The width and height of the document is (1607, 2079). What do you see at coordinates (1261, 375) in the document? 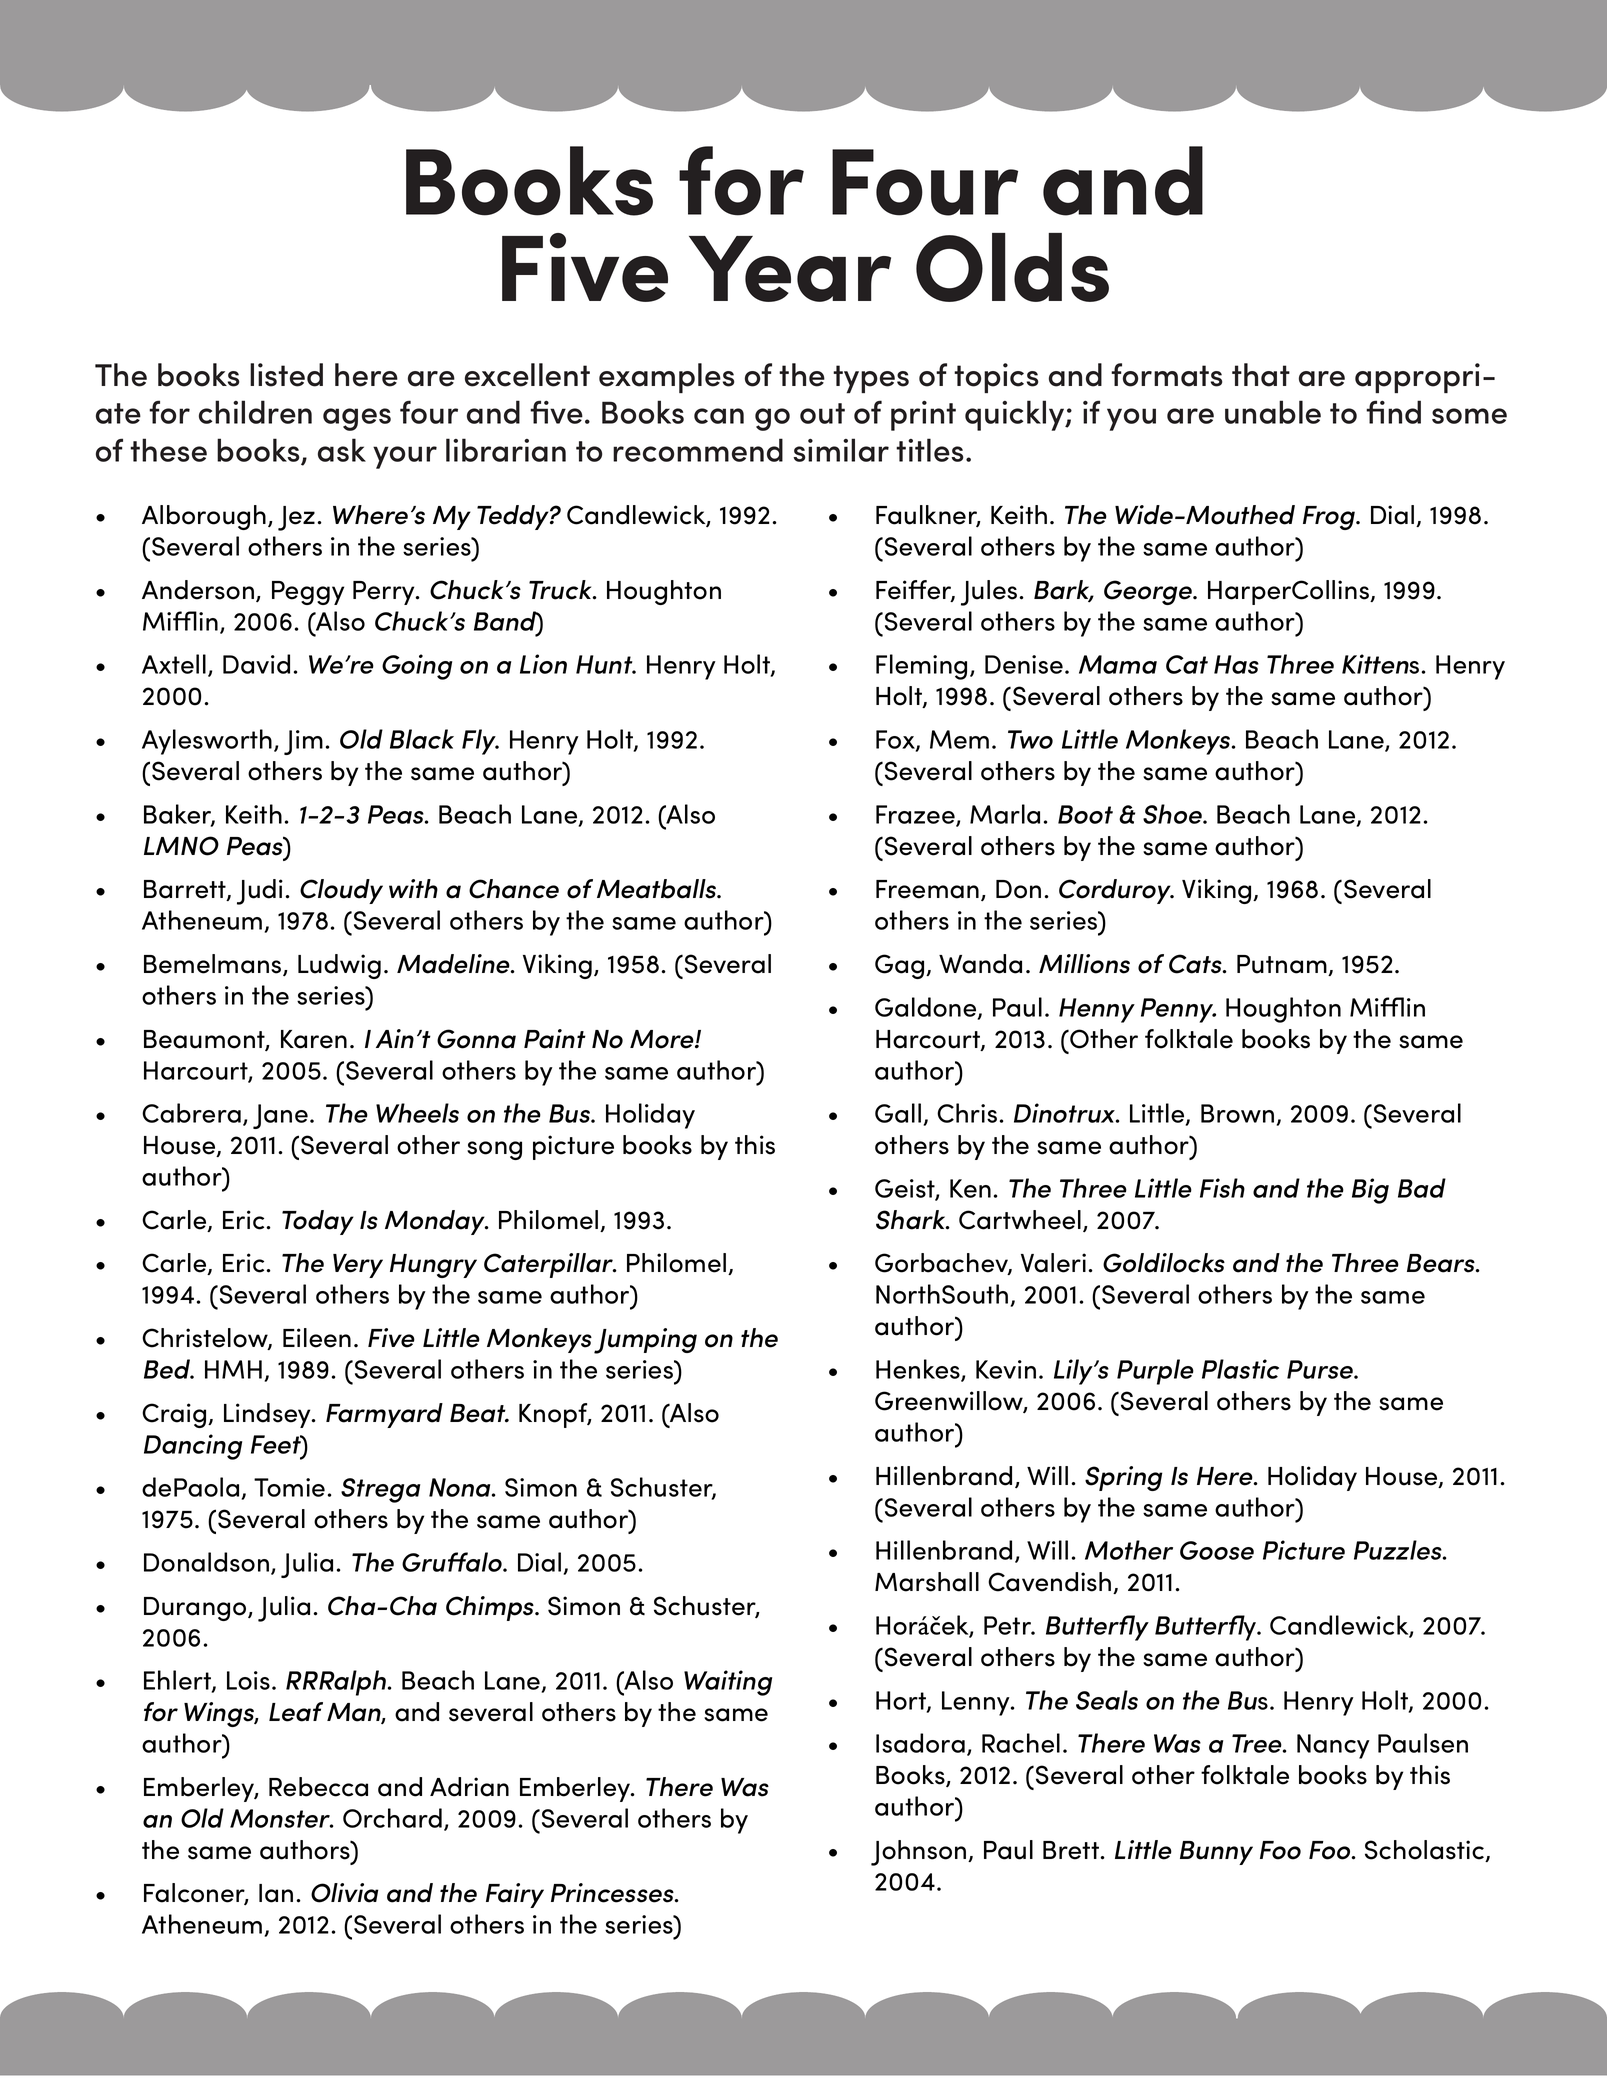
I see `that` at bounding box center [1261, 375].
